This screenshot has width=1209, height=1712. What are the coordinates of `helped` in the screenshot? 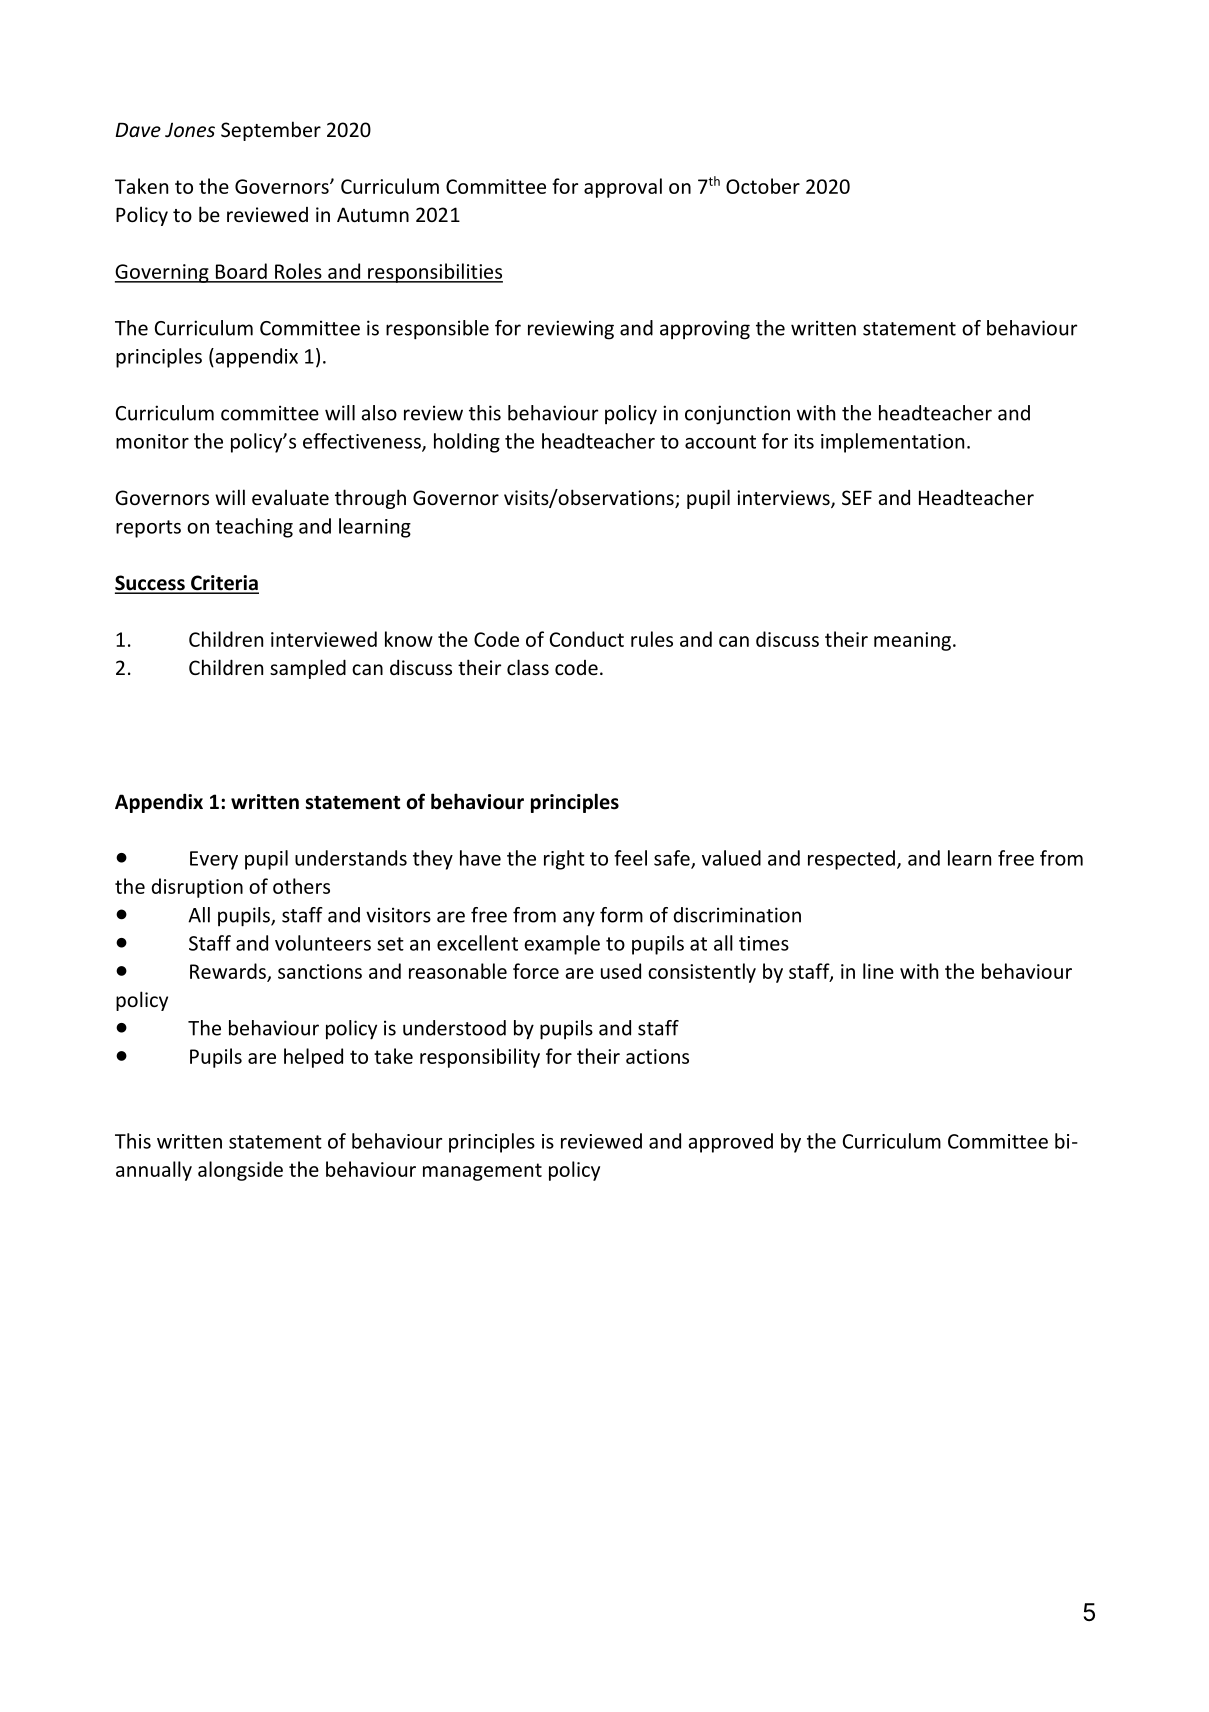 It's located at (313, 1058).
